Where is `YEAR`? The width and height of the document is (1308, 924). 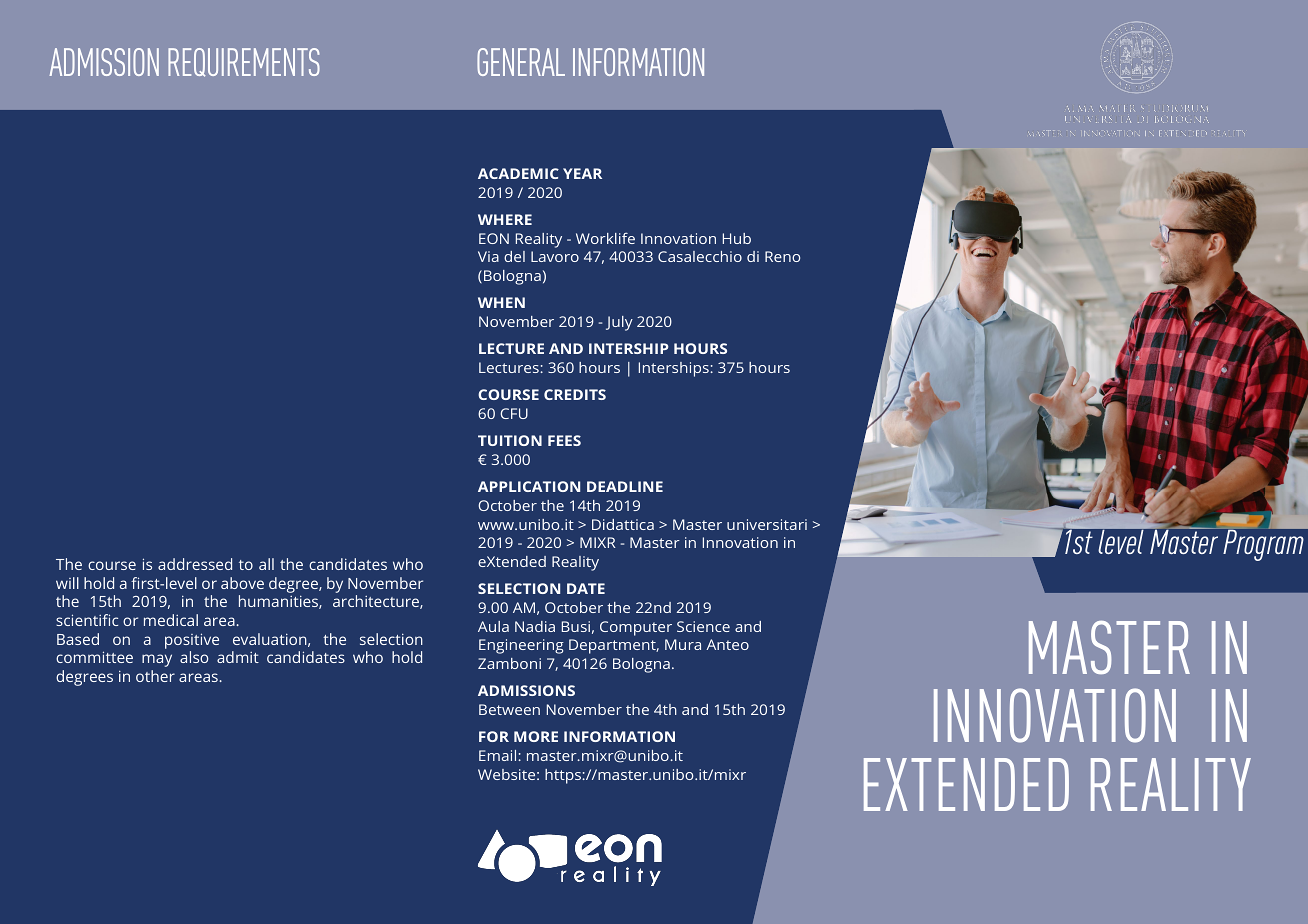 YEAR is located at coordinates (582, 173).
